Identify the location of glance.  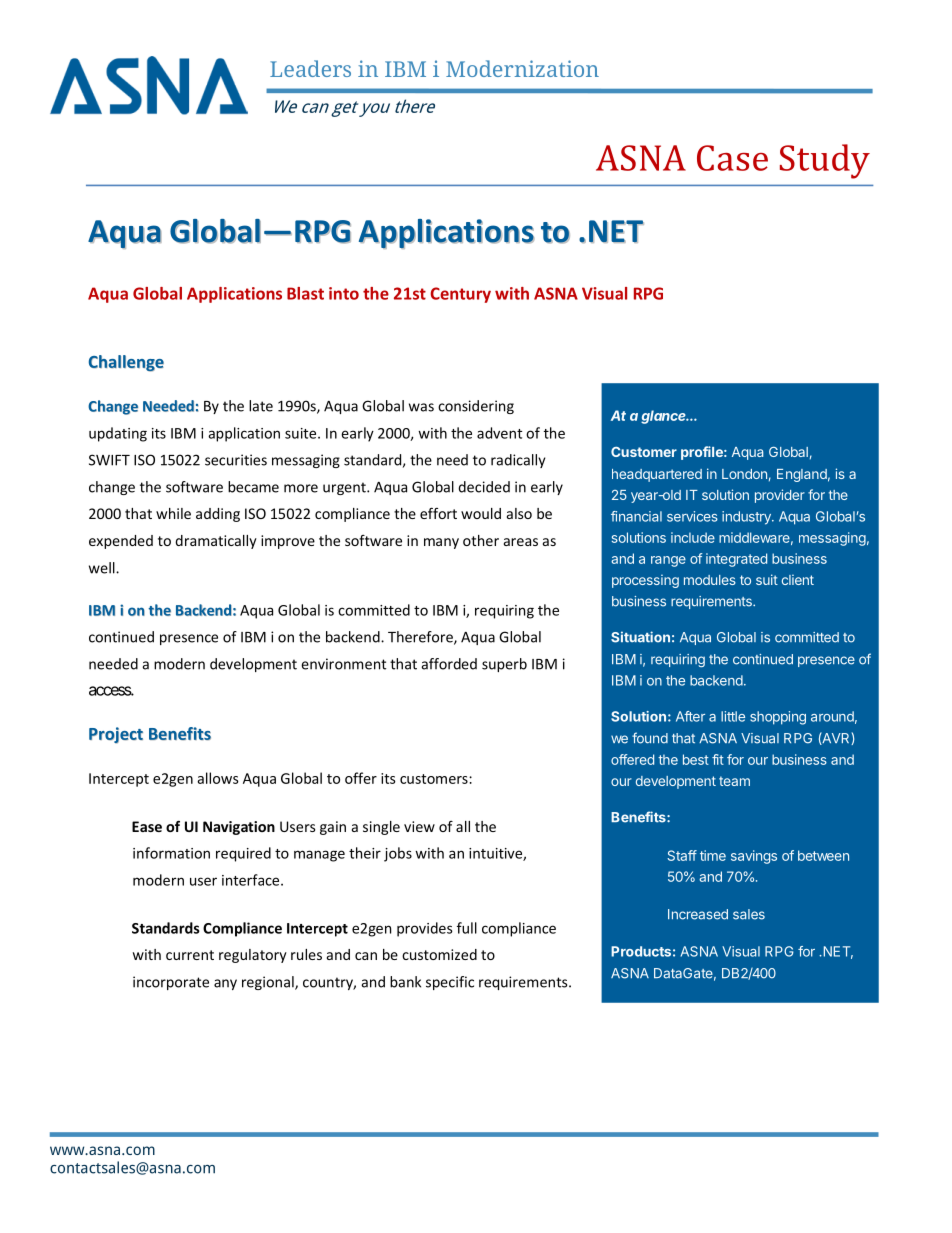
(665, 417).
